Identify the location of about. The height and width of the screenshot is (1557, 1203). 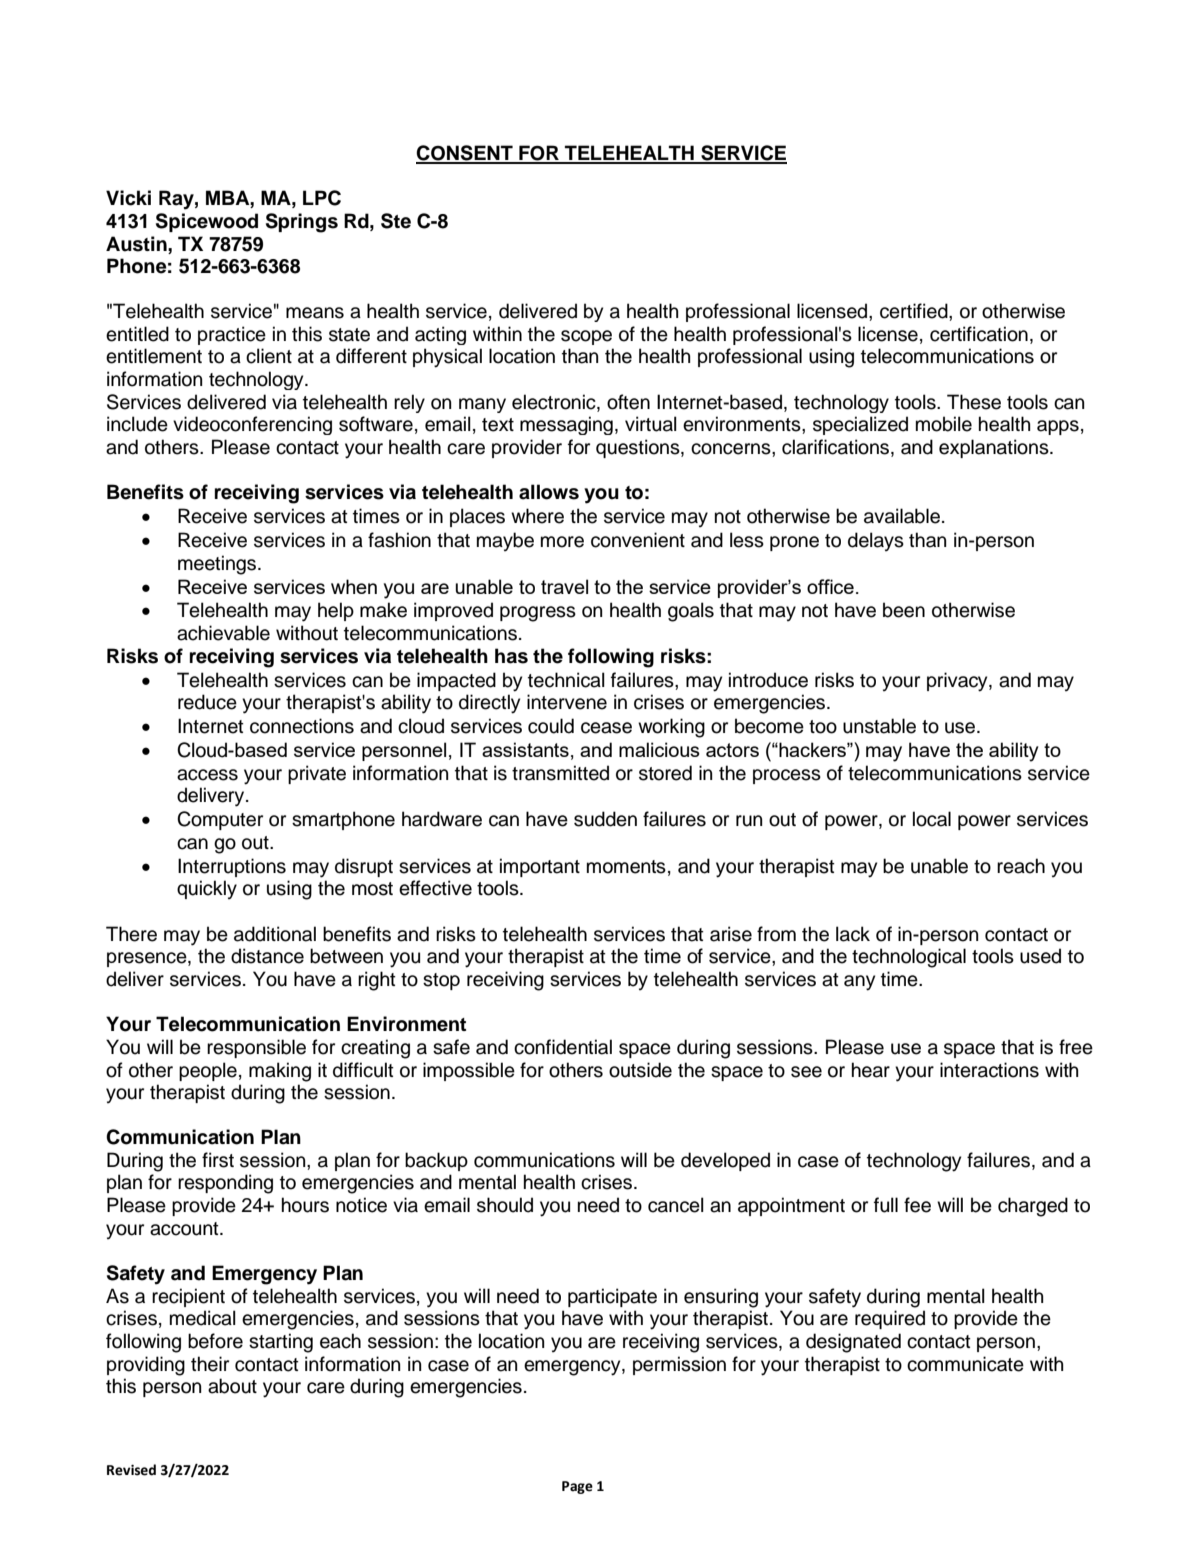
(232, 1386).
